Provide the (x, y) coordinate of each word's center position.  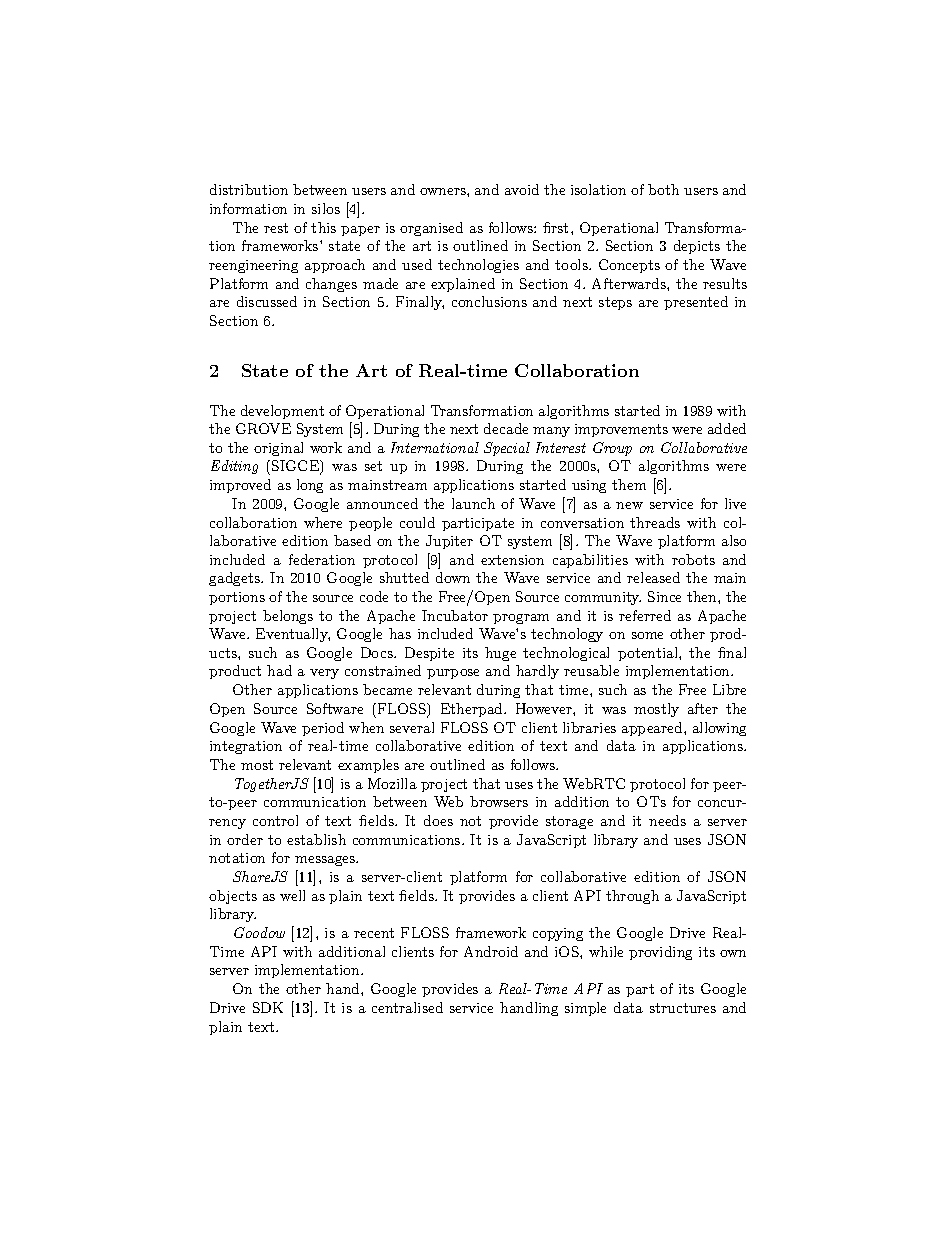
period (323, 729)
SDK (268, 1007)
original (278, 449)
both (663, 189)
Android (491, 951)
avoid (522, 189)
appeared (653, 729)
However (545, 708)
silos (326, 208)
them (629, 484)
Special (507, 449)
